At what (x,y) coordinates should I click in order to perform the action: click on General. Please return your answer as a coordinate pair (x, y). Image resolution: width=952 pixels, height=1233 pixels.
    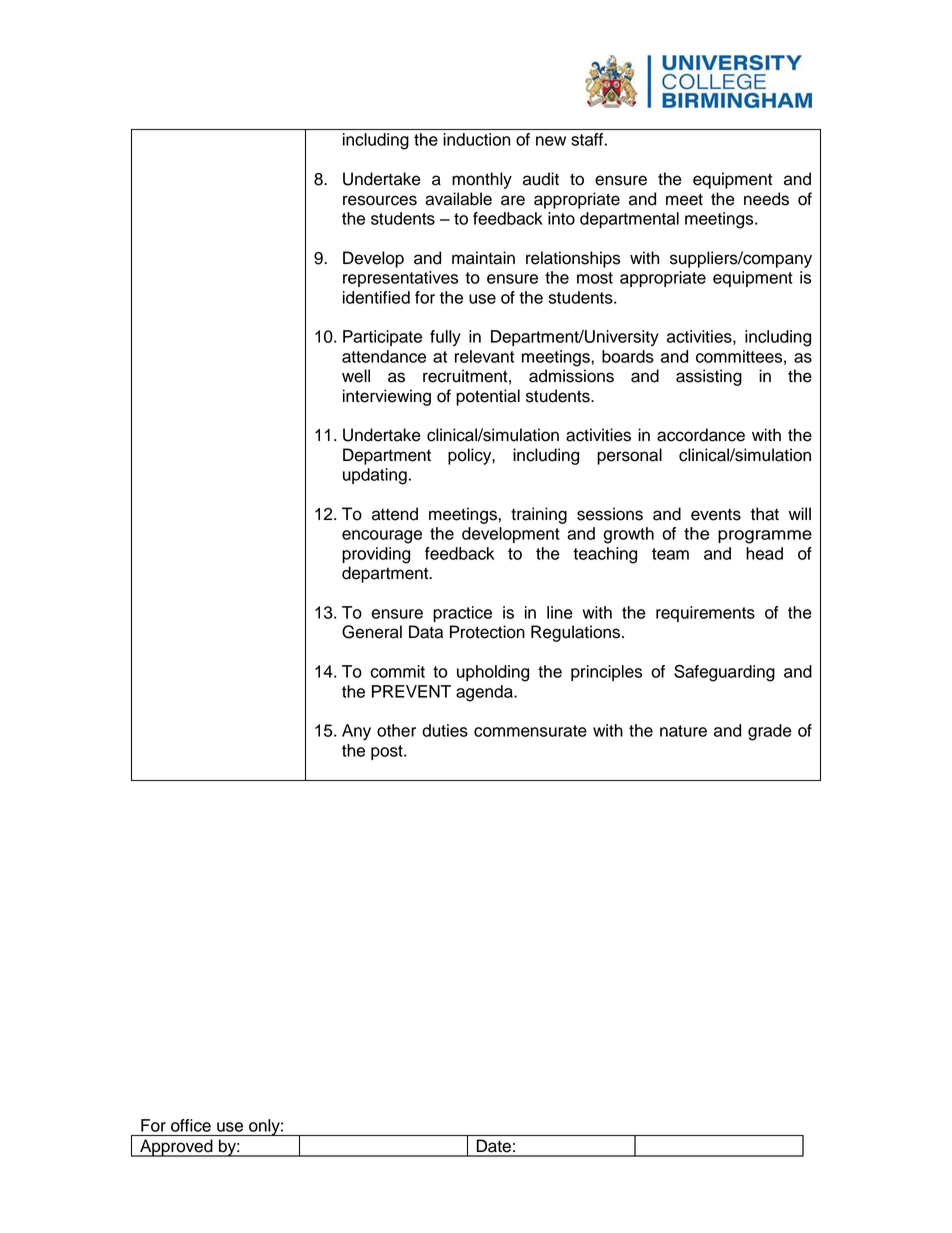
    Looking at the image, I should click on (372, 632).
